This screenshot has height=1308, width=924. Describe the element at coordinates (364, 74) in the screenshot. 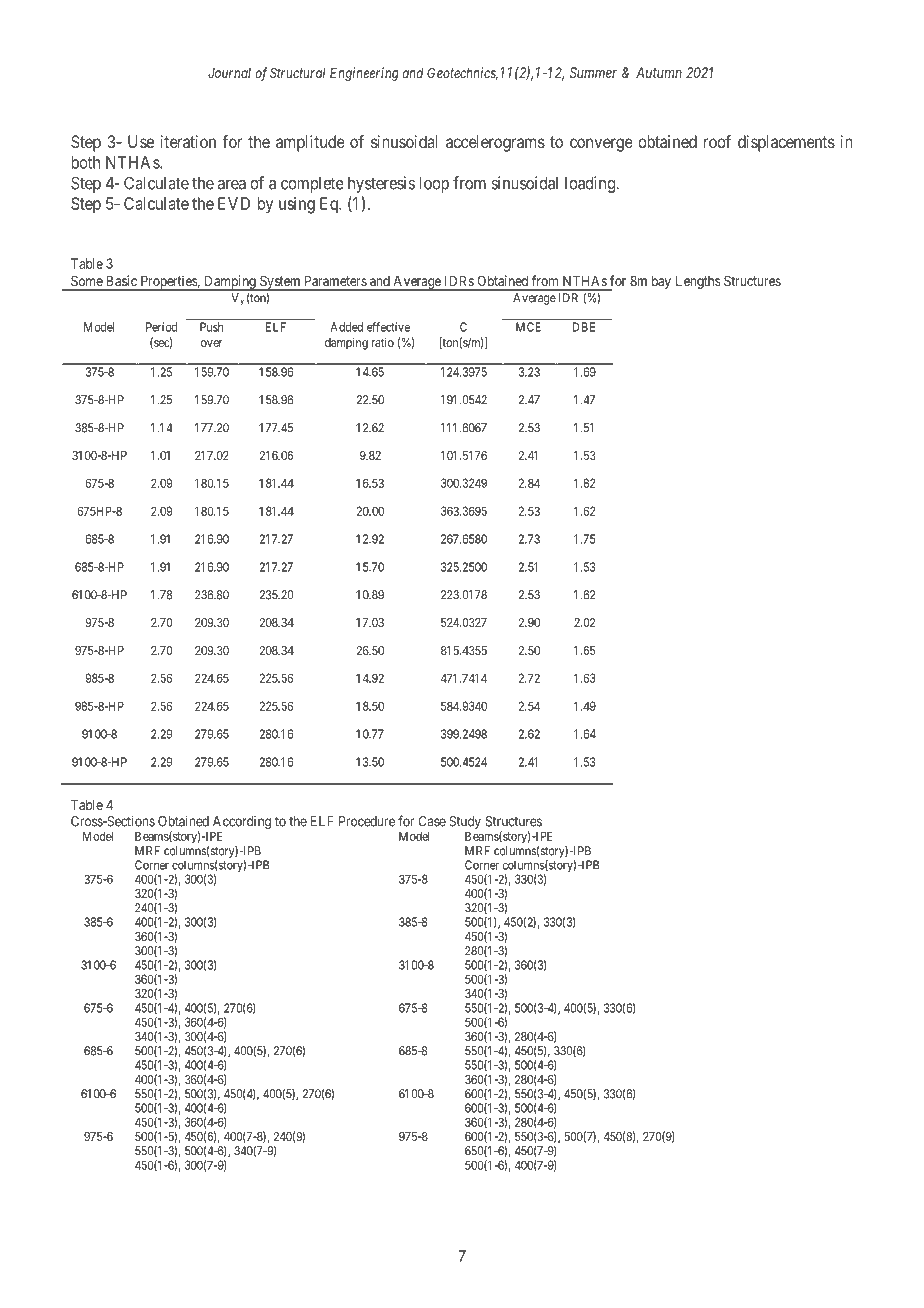

I see `Engineering` at that location.
